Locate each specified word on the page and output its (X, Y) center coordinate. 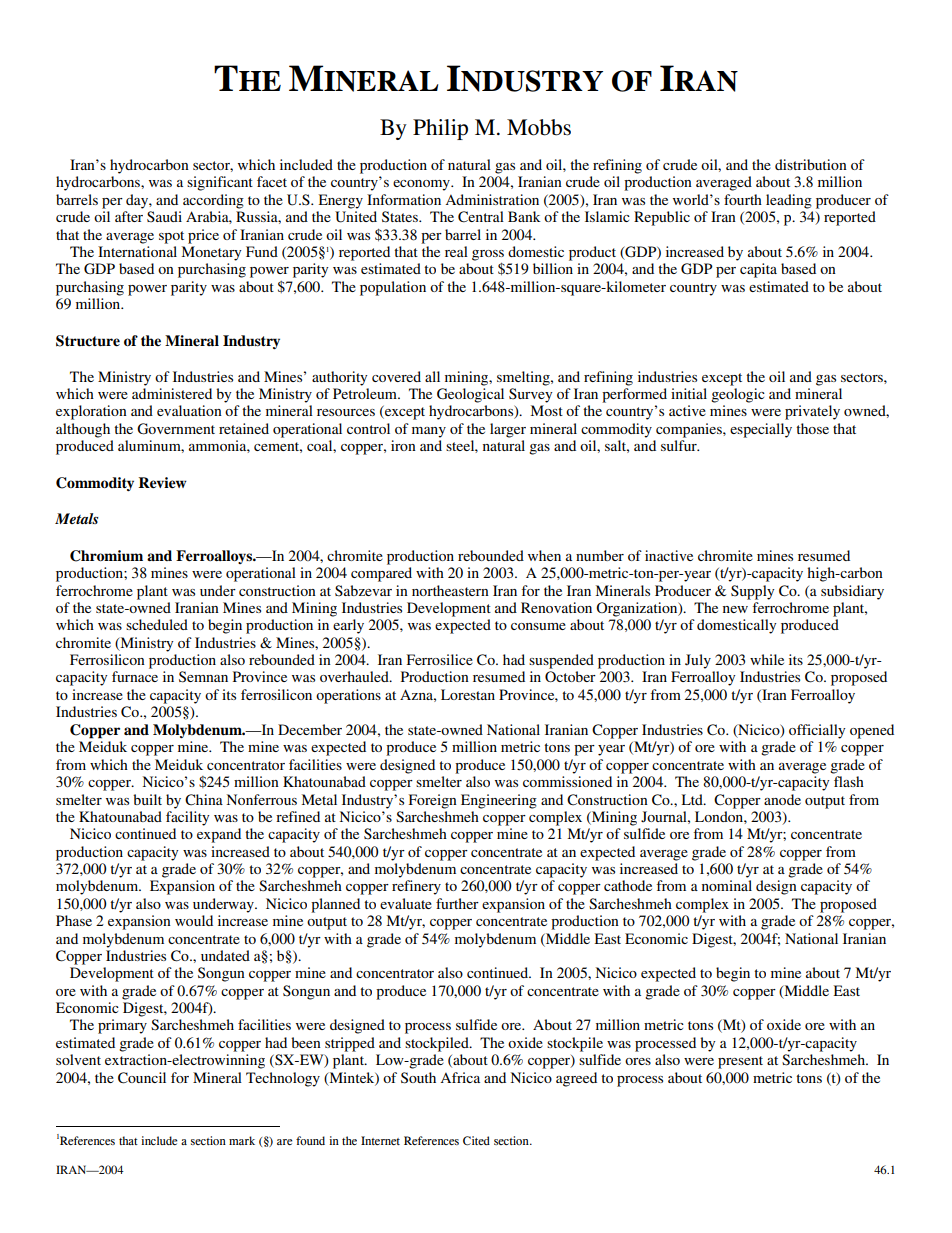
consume (538, 626)
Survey (531, 395)
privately (812, 412)
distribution (811, 164)
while (767, 659)
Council (142, 1078)
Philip (440, 129)
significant (220, 183)
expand (219, 835)
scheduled (157, 624)
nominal (727, 885)
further (457, 903)
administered (172, 393)
